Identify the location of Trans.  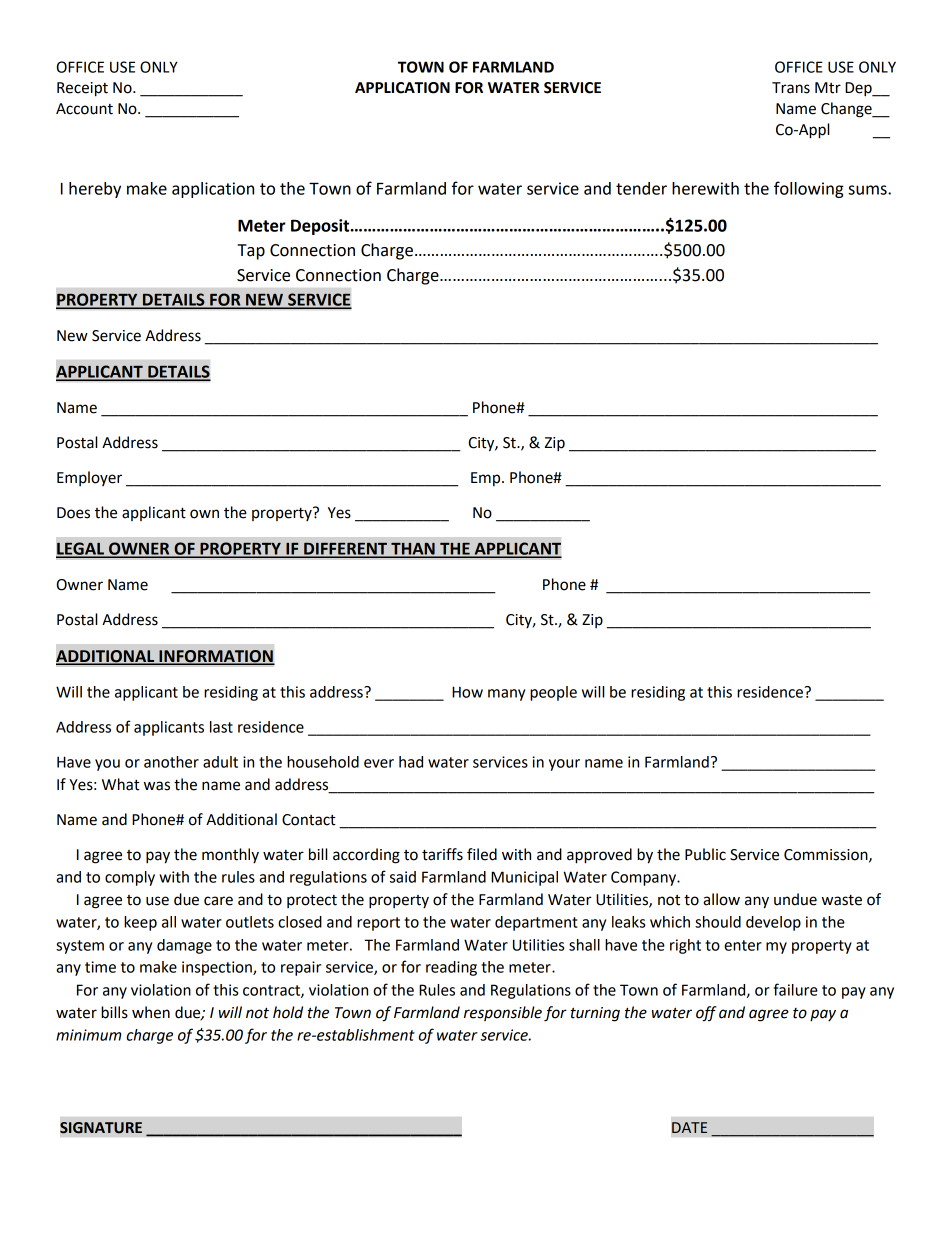
(791, 88).
